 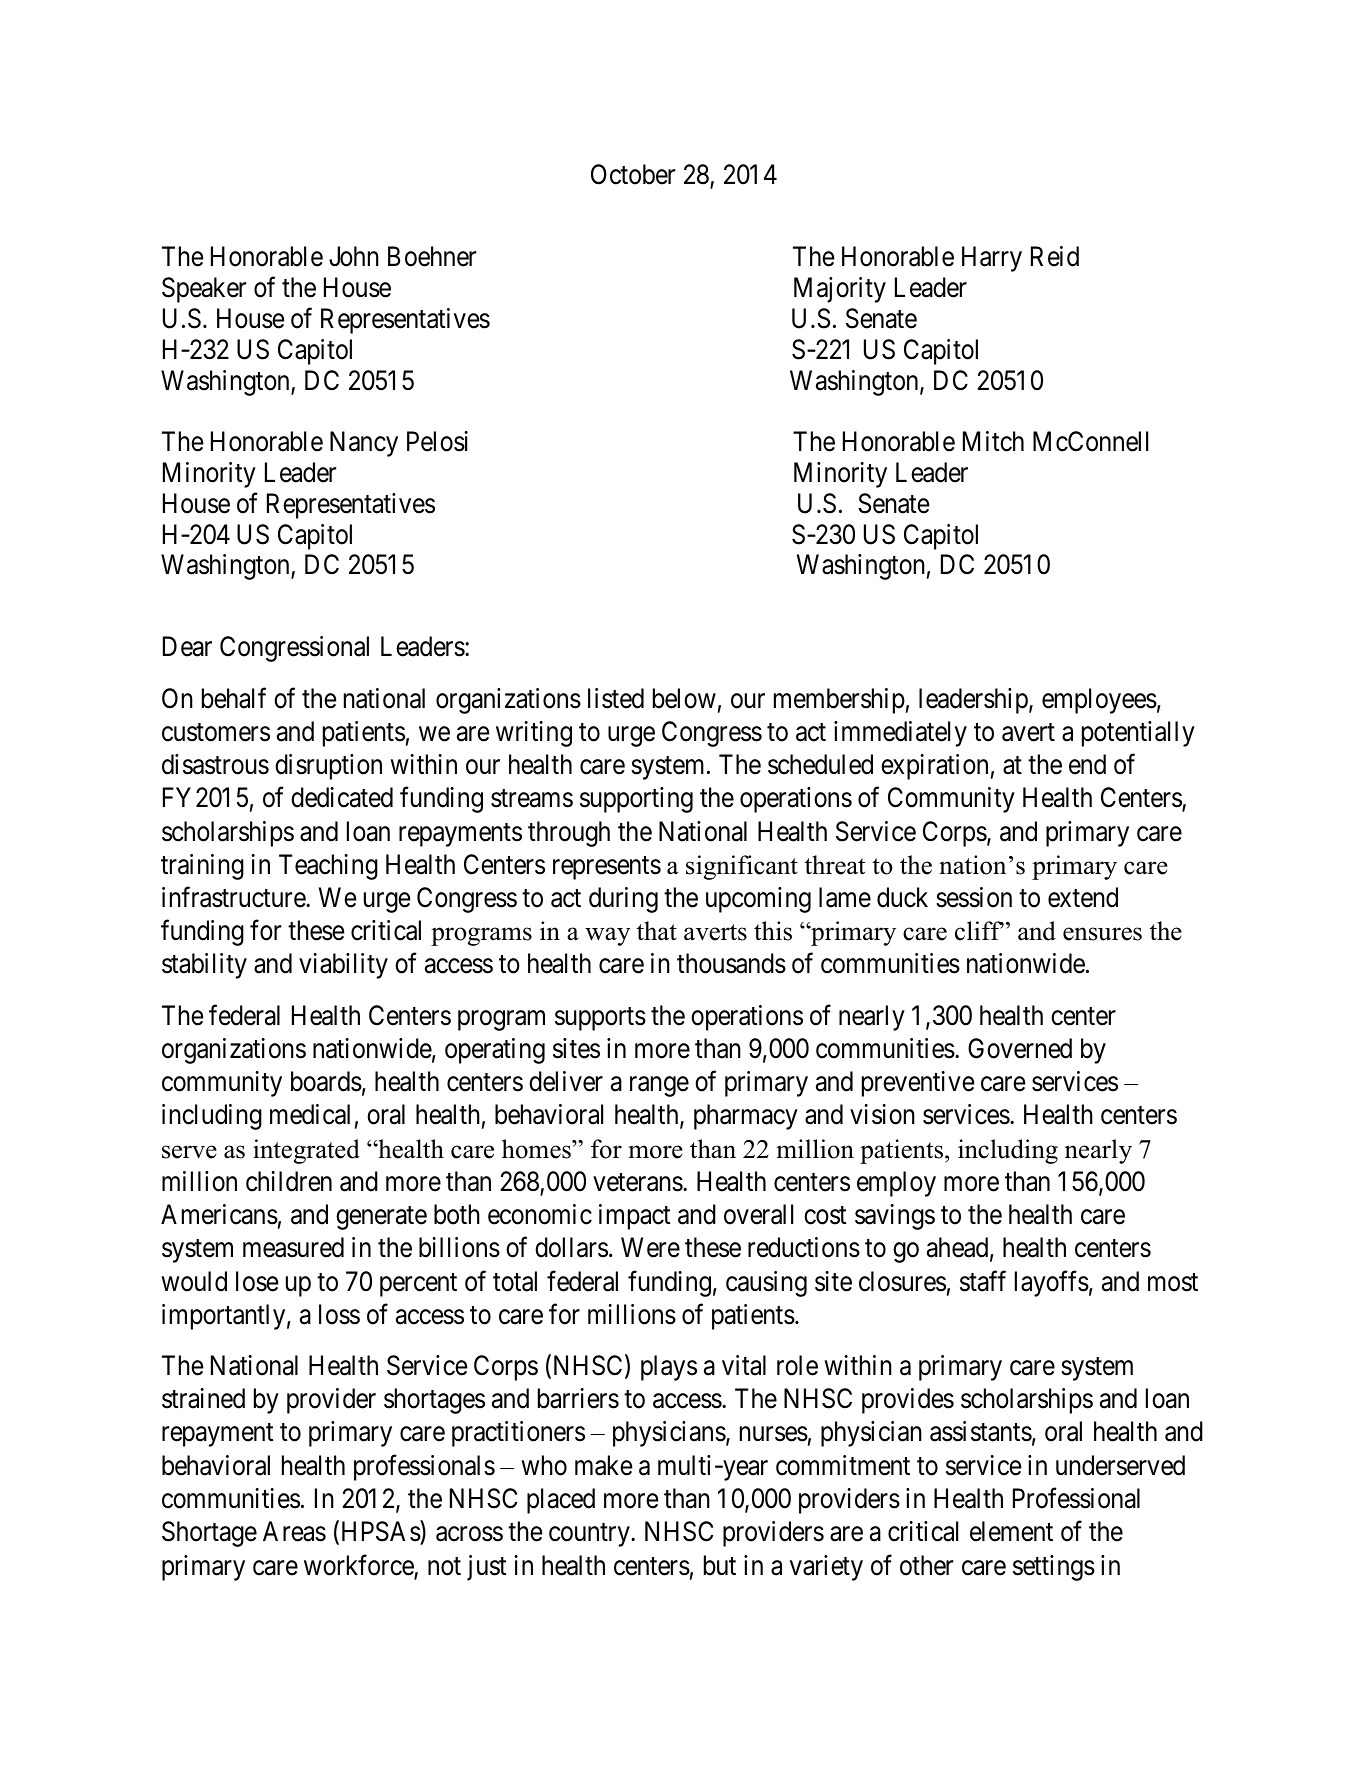 I want to click on behalf, so click(x=234, y=698).
